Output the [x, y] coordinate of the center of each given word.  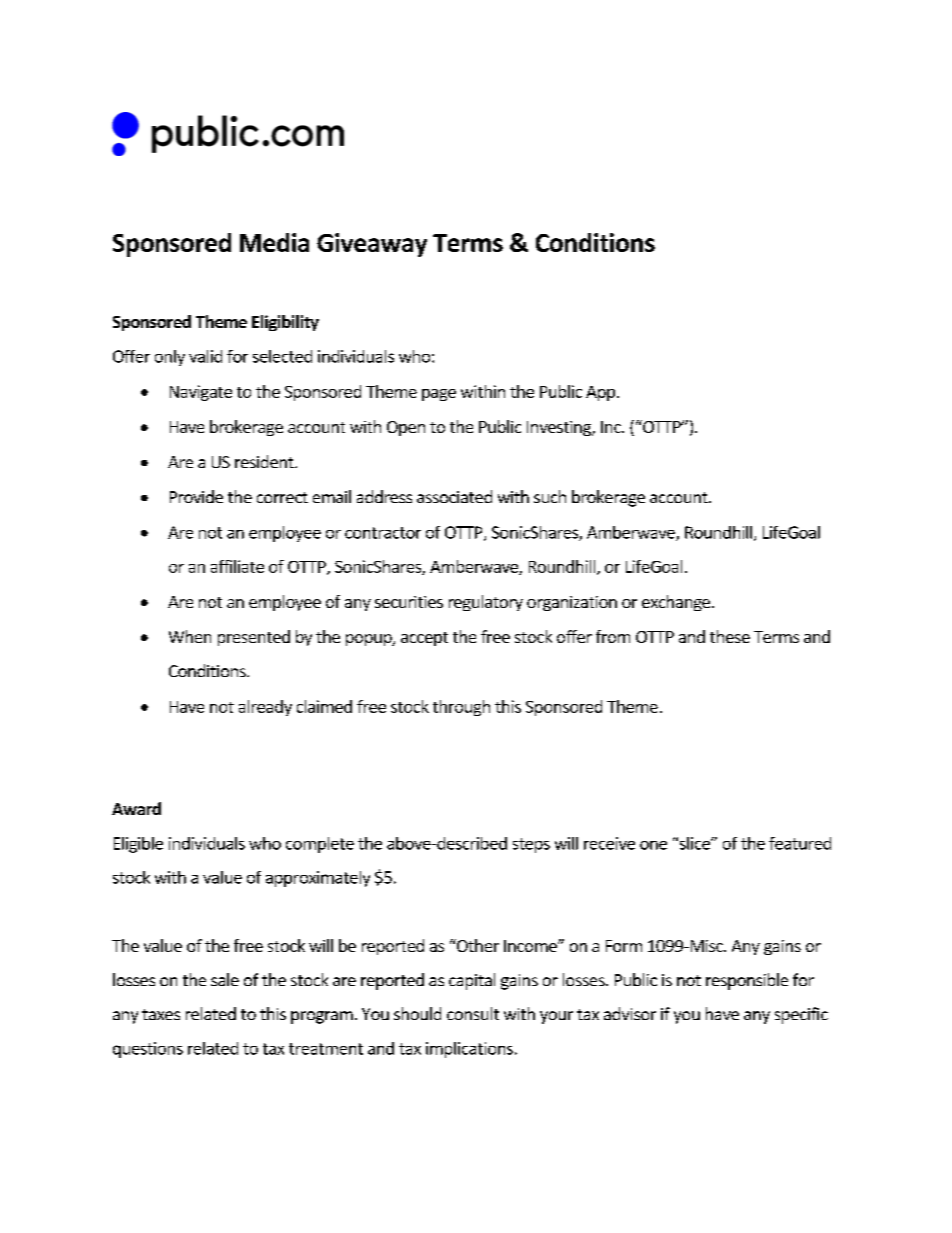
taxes [161, 1014]
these [730, 636]
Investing [560, 428]
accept [424, 639]
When [190, 636]
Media [274, 242]
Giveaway [372, 245]
